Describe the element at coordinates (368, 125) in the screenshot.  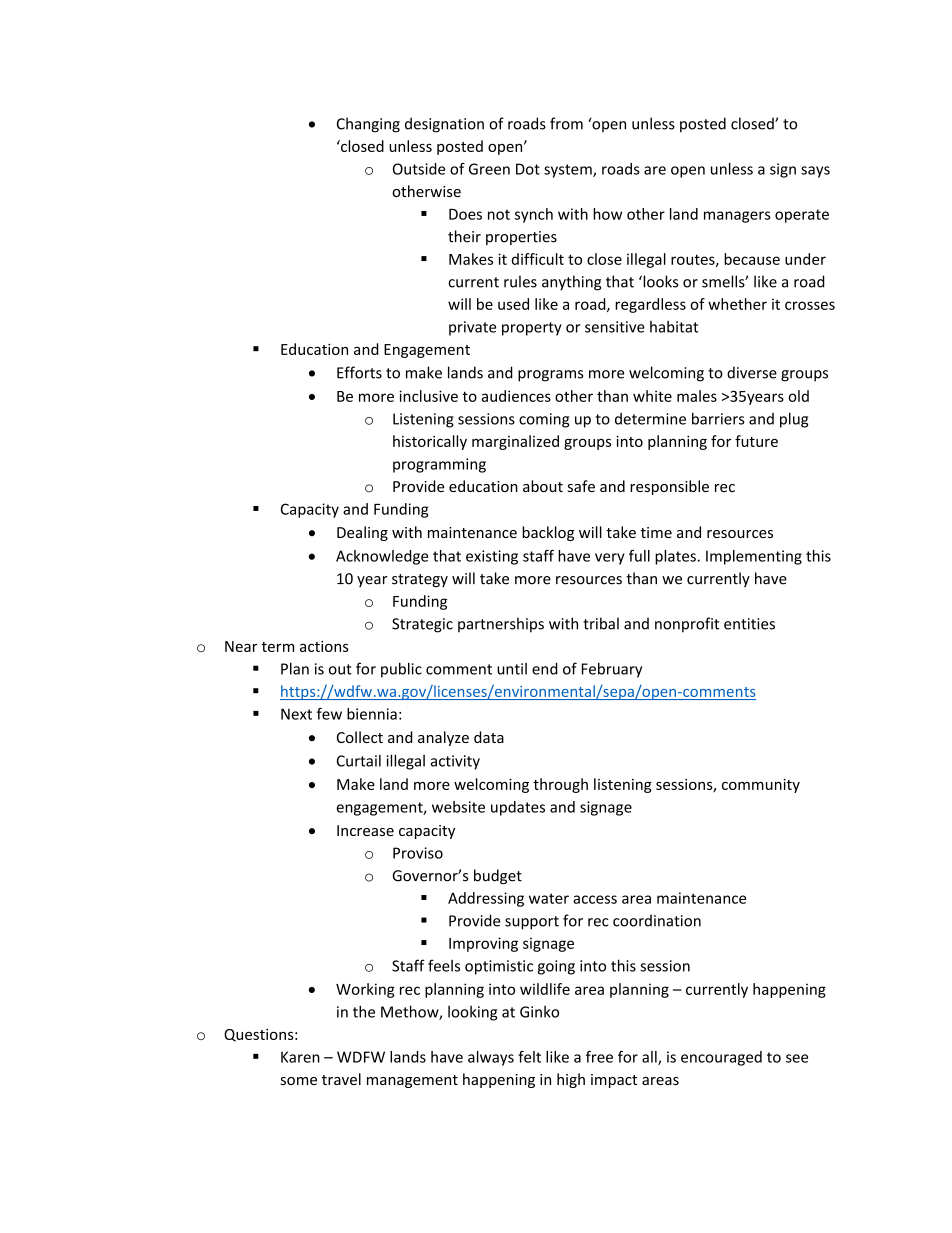
I see `Changing` at that location.
